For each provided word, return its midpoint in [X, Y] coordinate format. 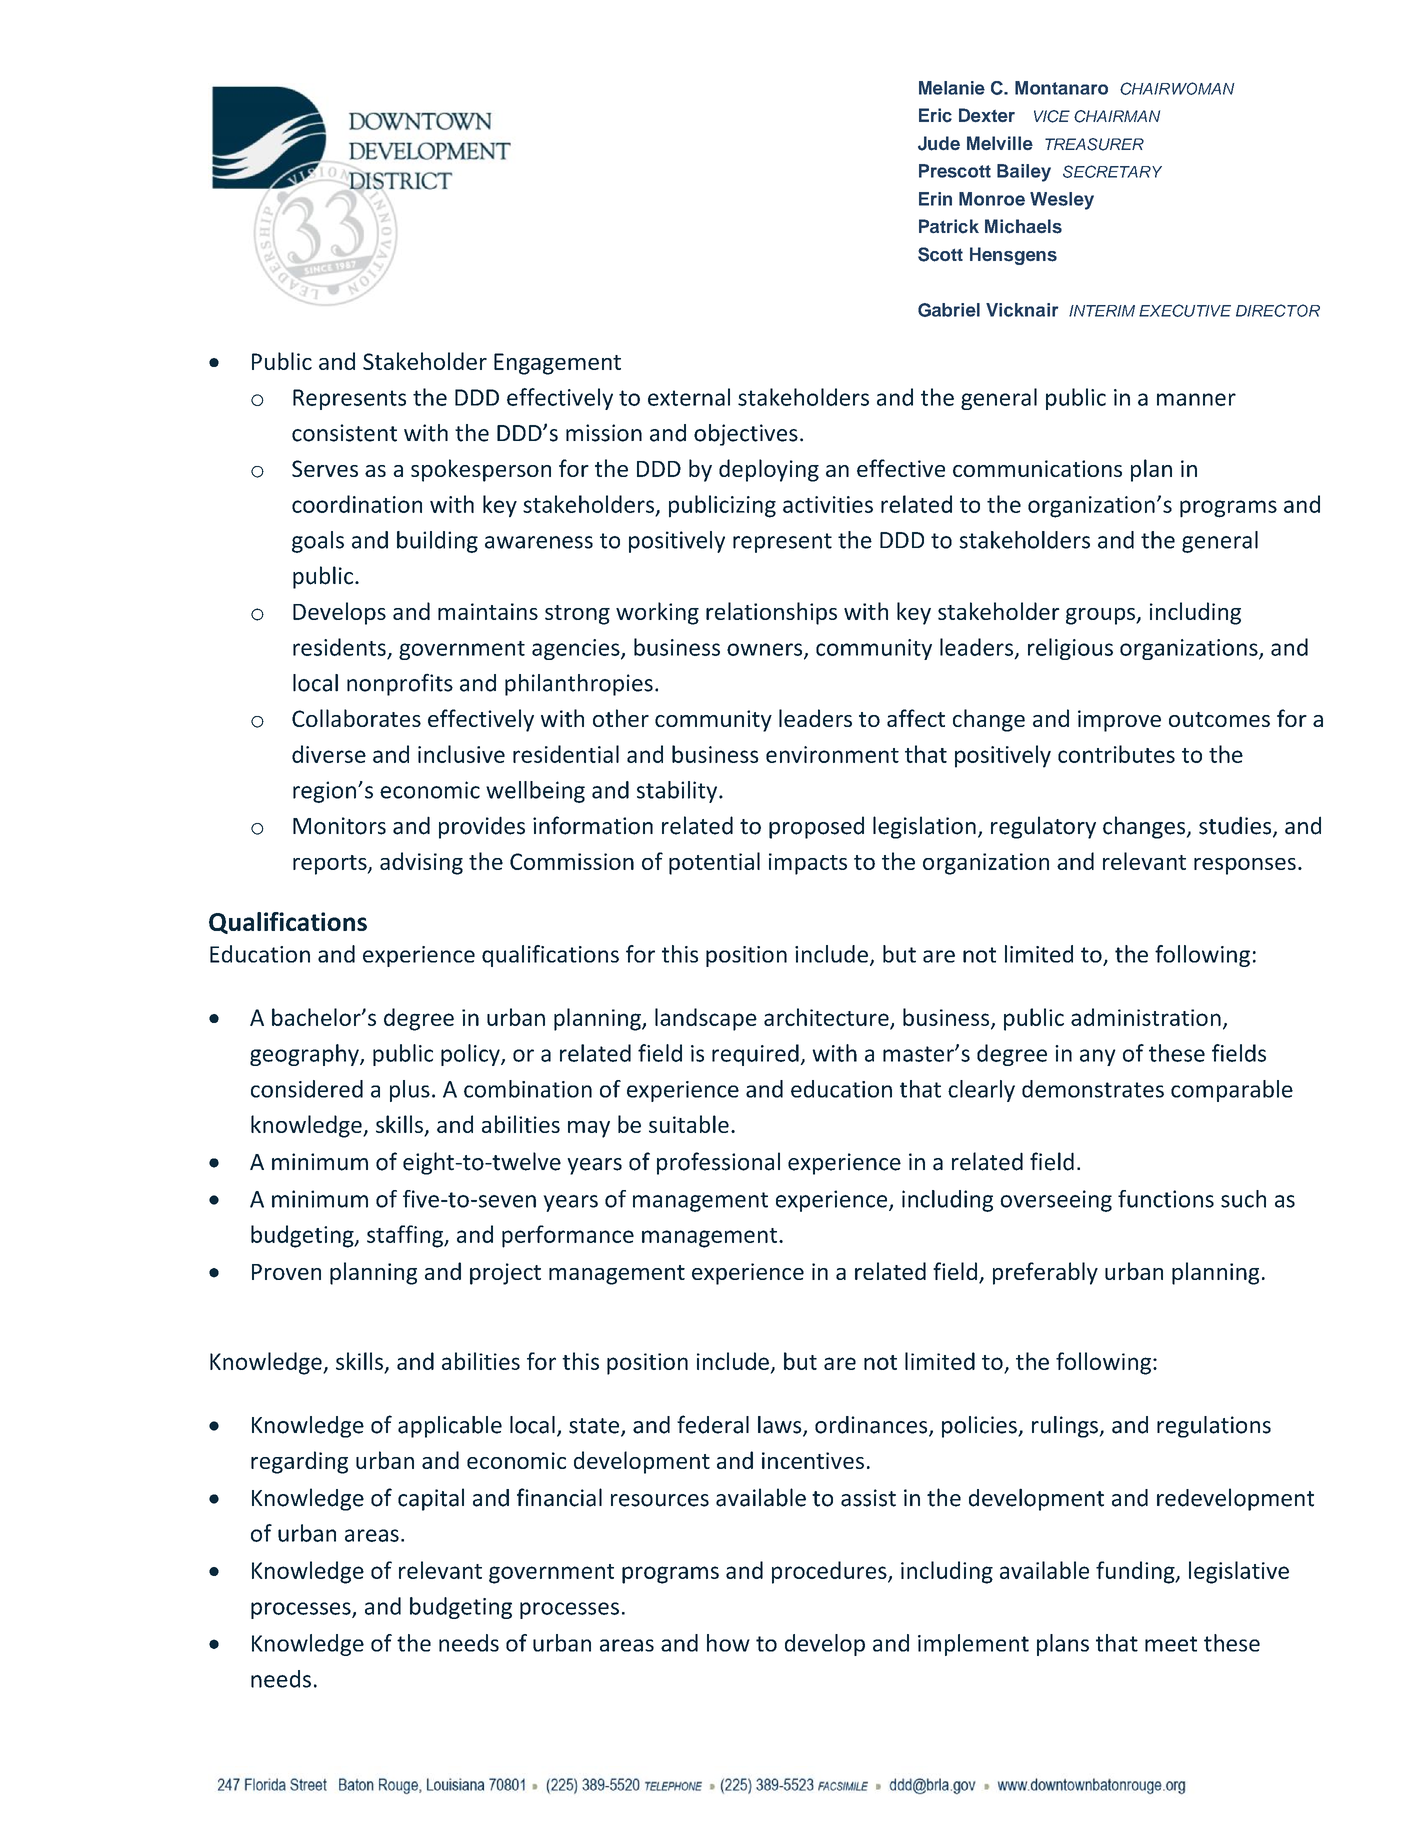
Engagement [557, 364]
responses [1245, 866]
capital [431, 1499]
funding [1136, 1572]
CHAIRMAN [1117, 116]
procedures [830, 1572]
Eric [935, 115]
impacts [808, 864]
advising [421, 863]
